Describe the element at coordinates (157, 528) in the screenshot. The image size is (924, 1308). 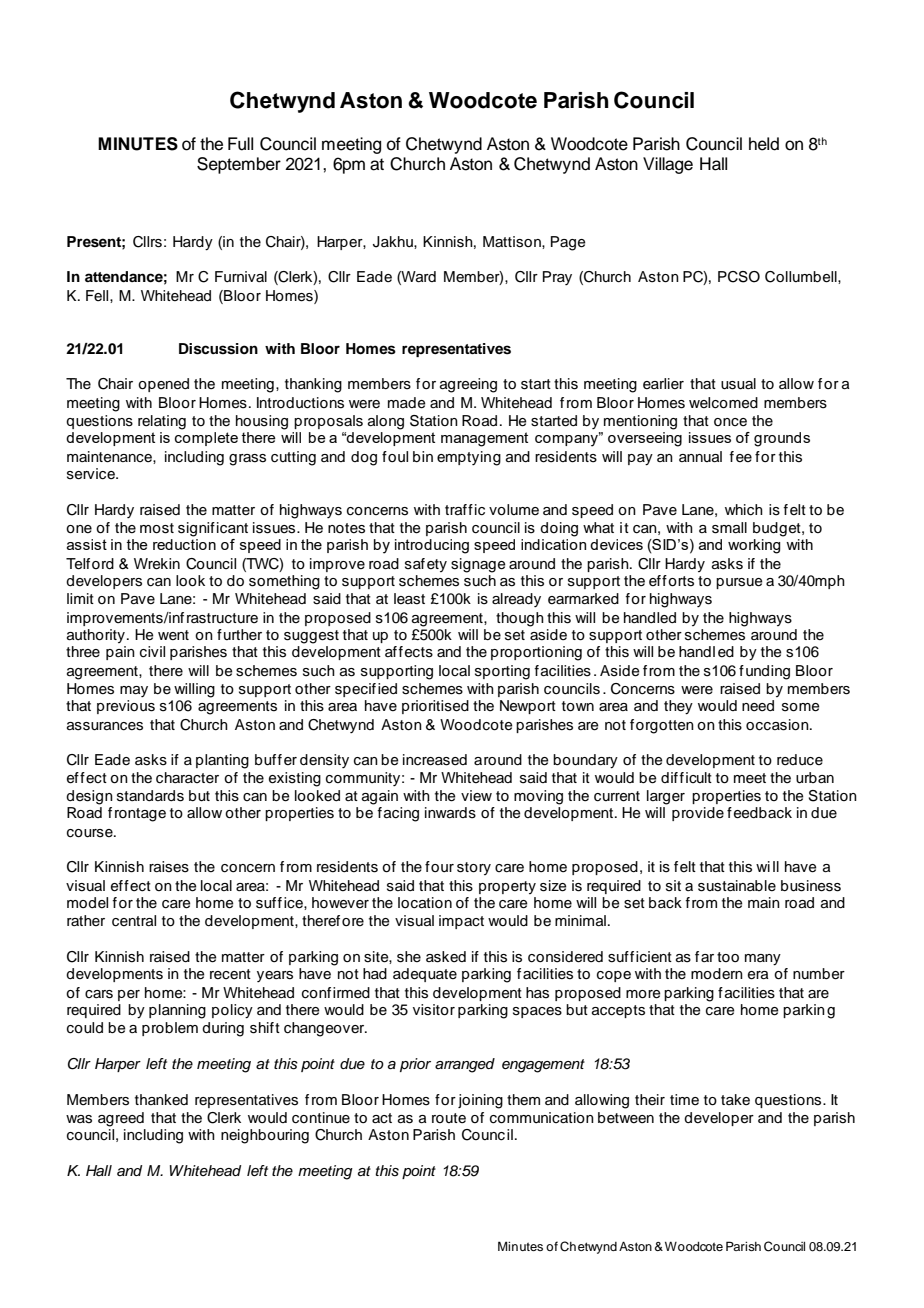
I see `most` at that location.
